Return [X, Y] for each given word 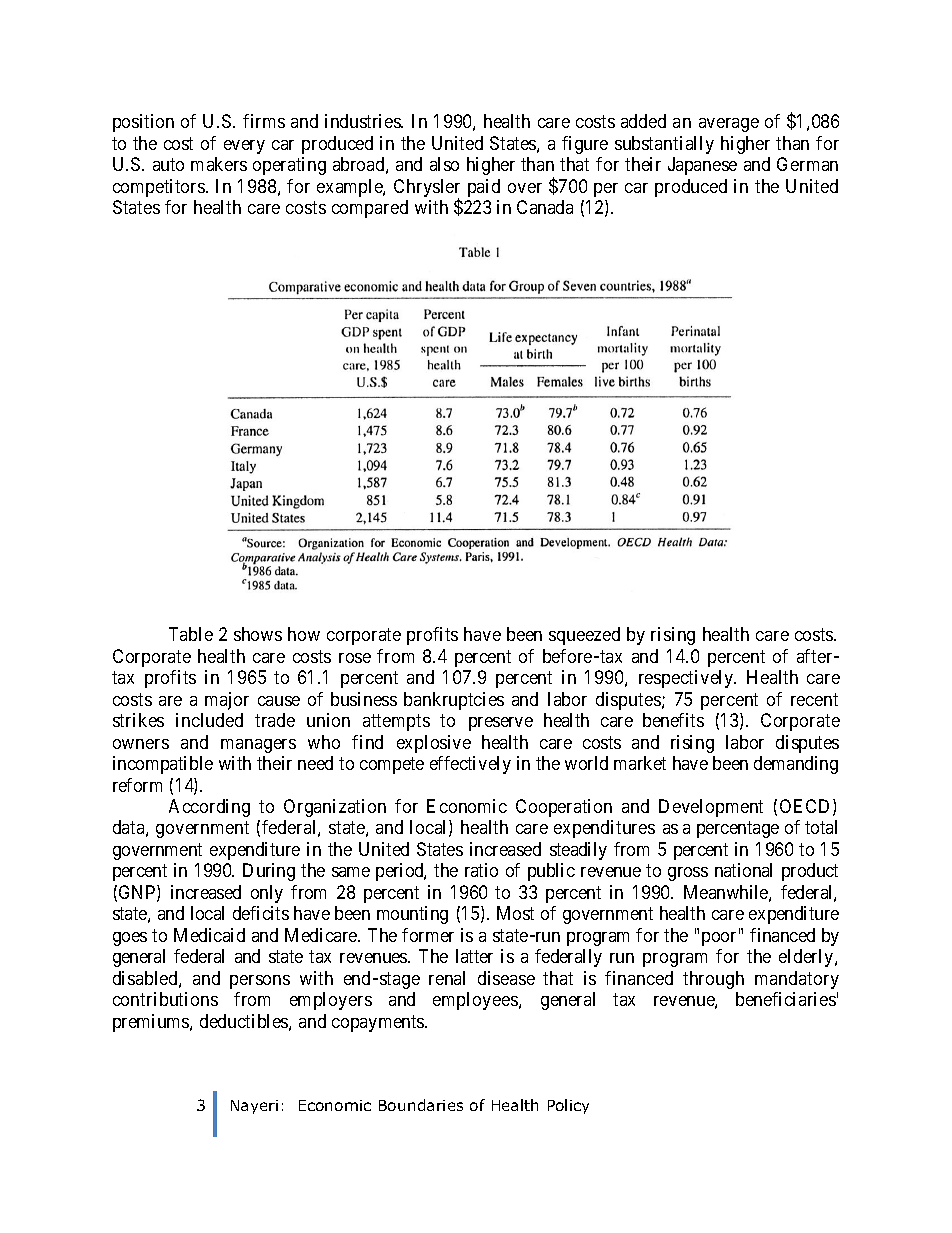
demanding [796, 765]
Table [191, 634]
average [729, 125]
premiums [152, 1023]
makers [219, 164]
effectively [470, 765]
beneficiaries [786, 999]
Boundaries [421, 1105]
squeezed [584, 636]
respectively [687, 679]
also [444, 164]
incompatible [163, 765]
